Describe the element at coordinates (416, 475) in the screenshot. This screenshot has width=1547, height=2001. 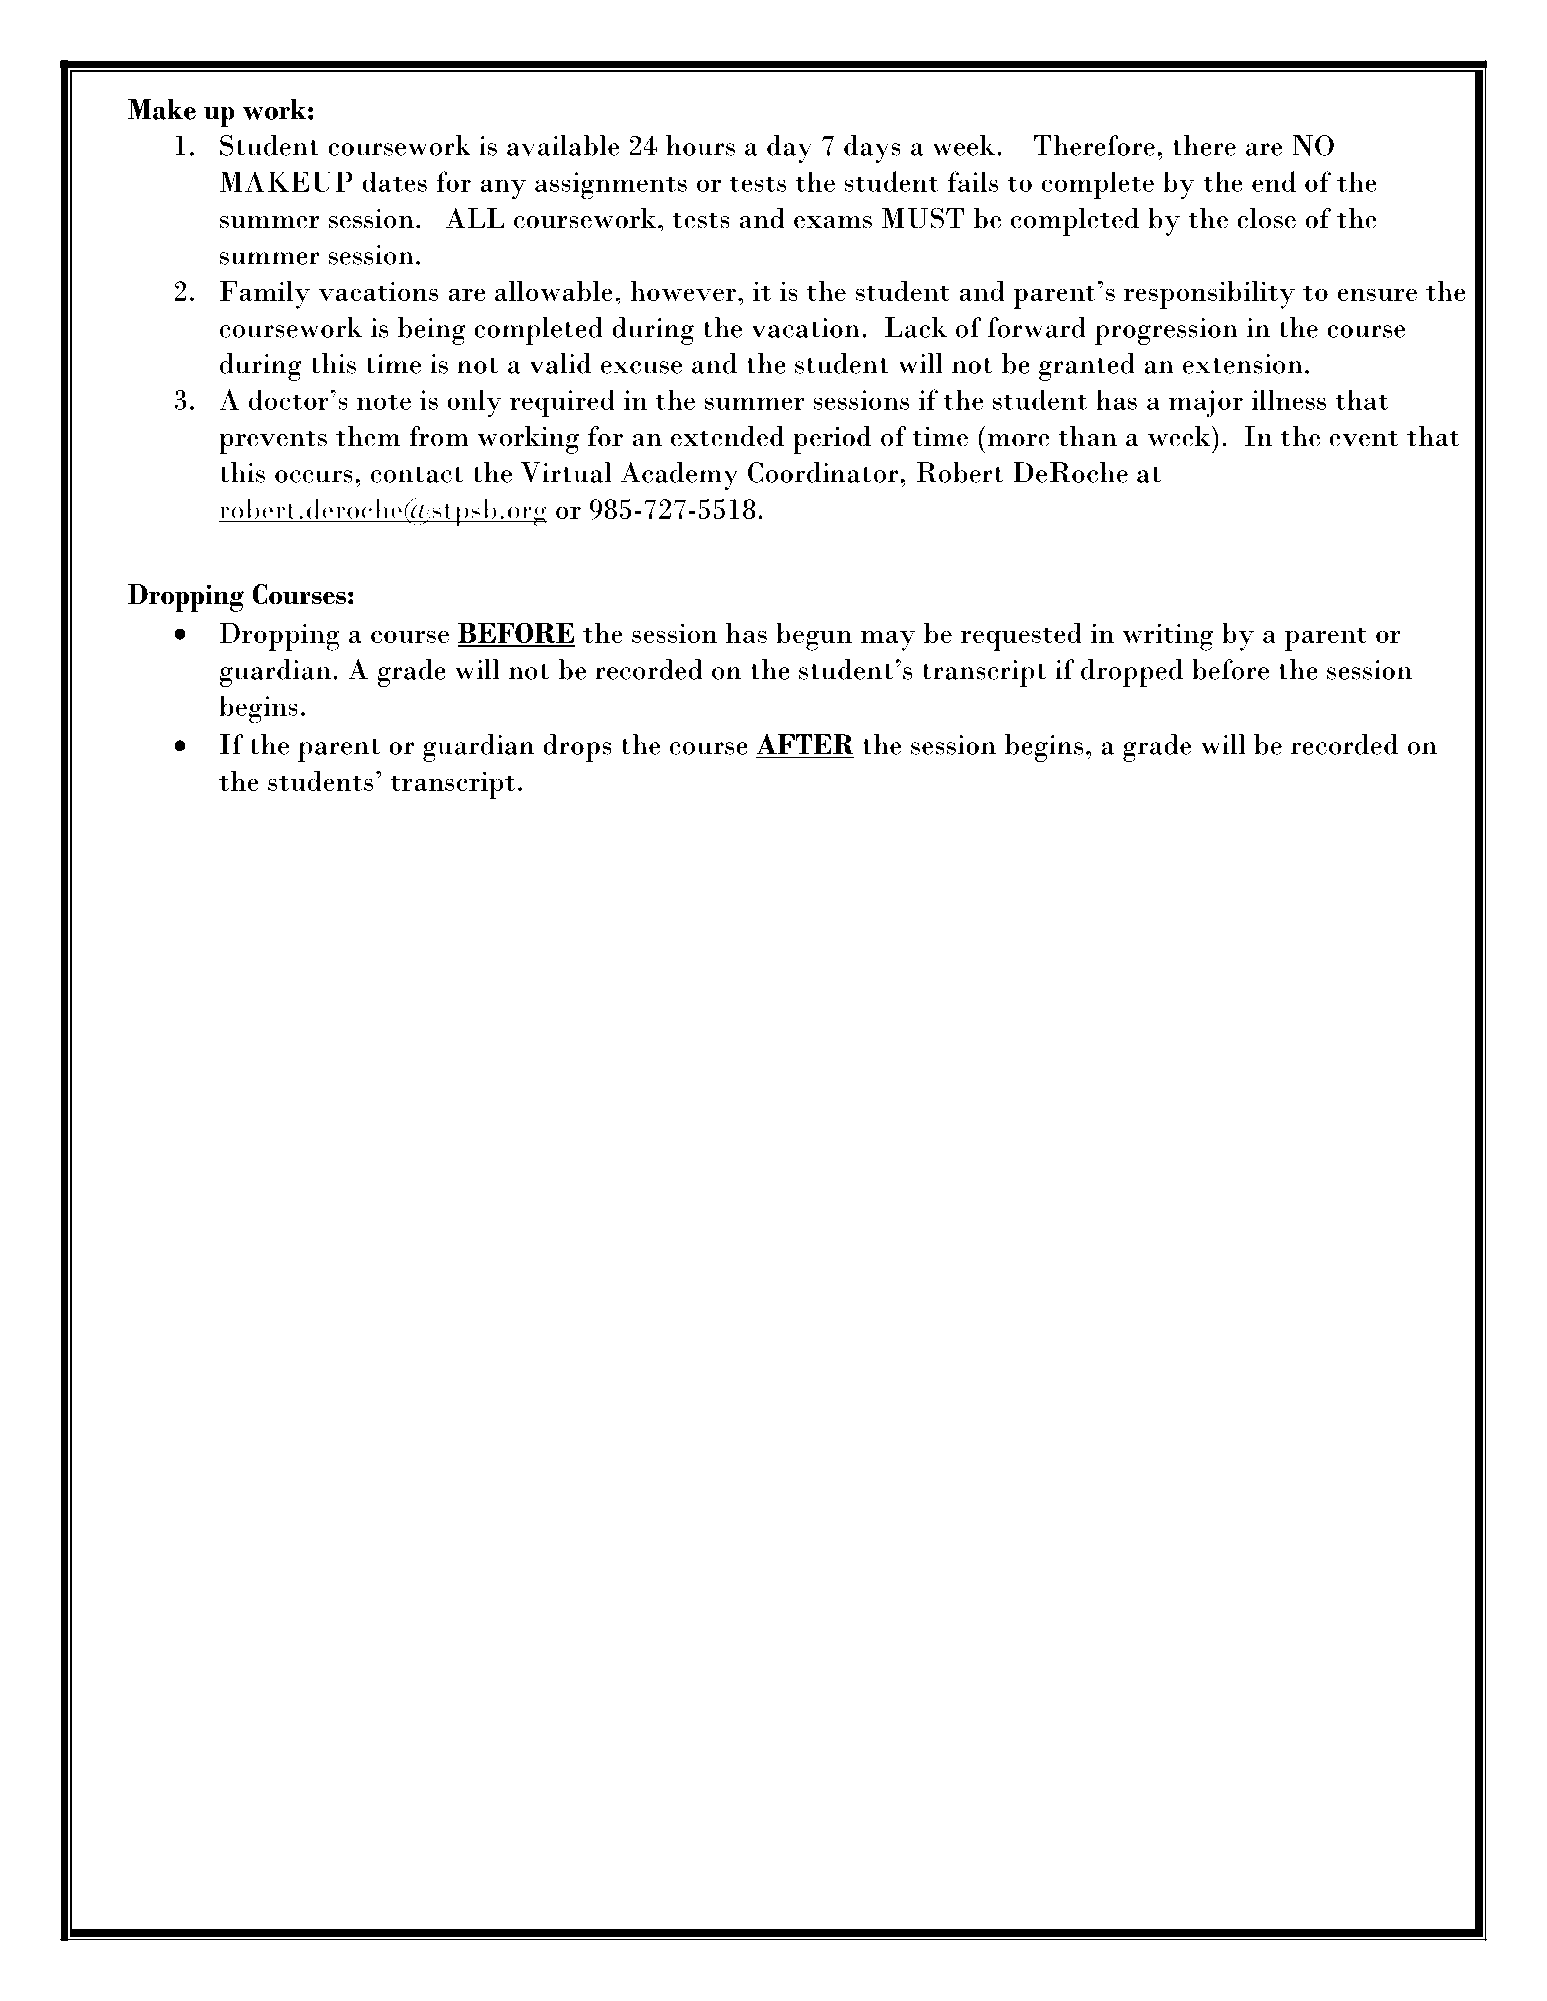
I see `contact` at that location.
